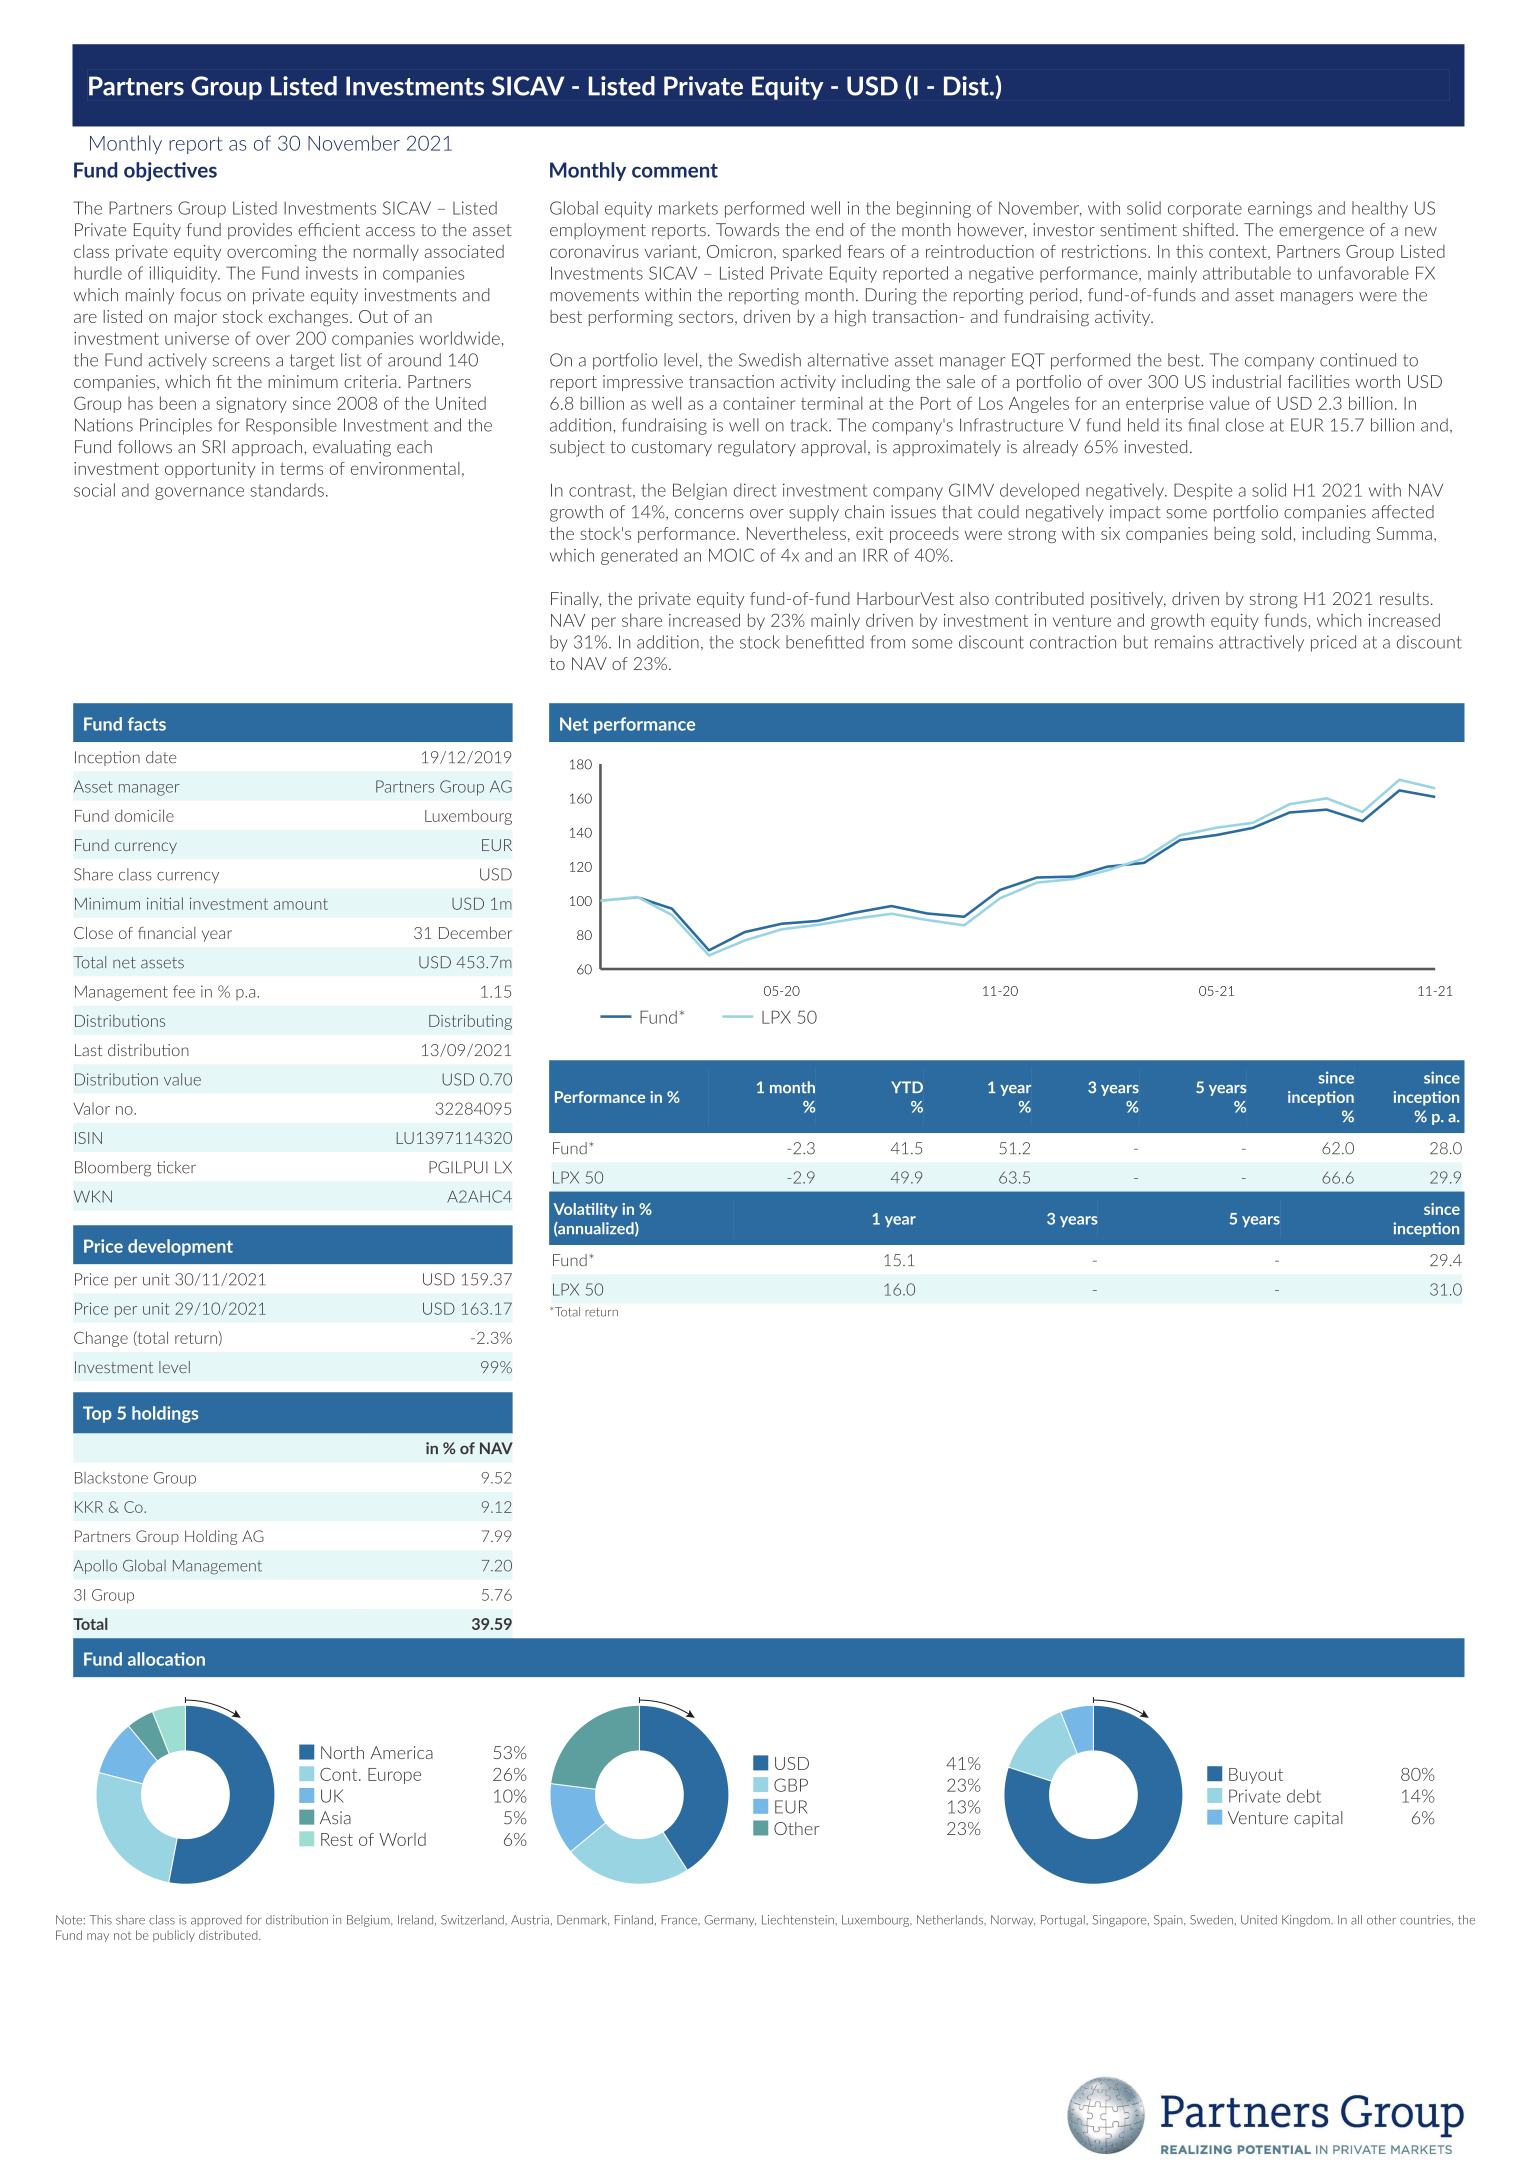  Describe the element at coordinates (907, 1087) in the image. I see `YTD` at that location.
